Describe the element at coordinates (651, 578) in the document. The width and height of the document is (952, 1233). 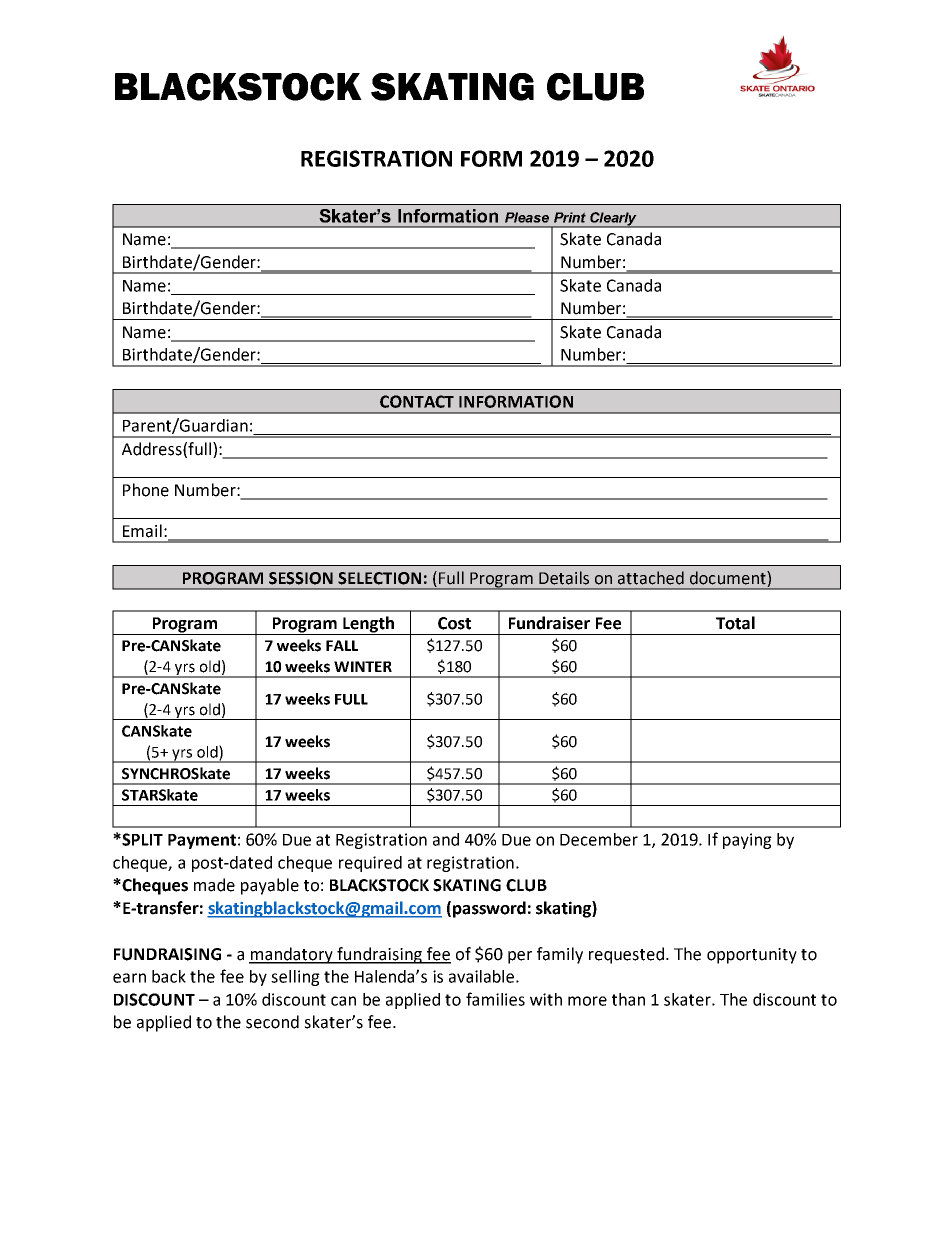
I see `attached` at that location.
